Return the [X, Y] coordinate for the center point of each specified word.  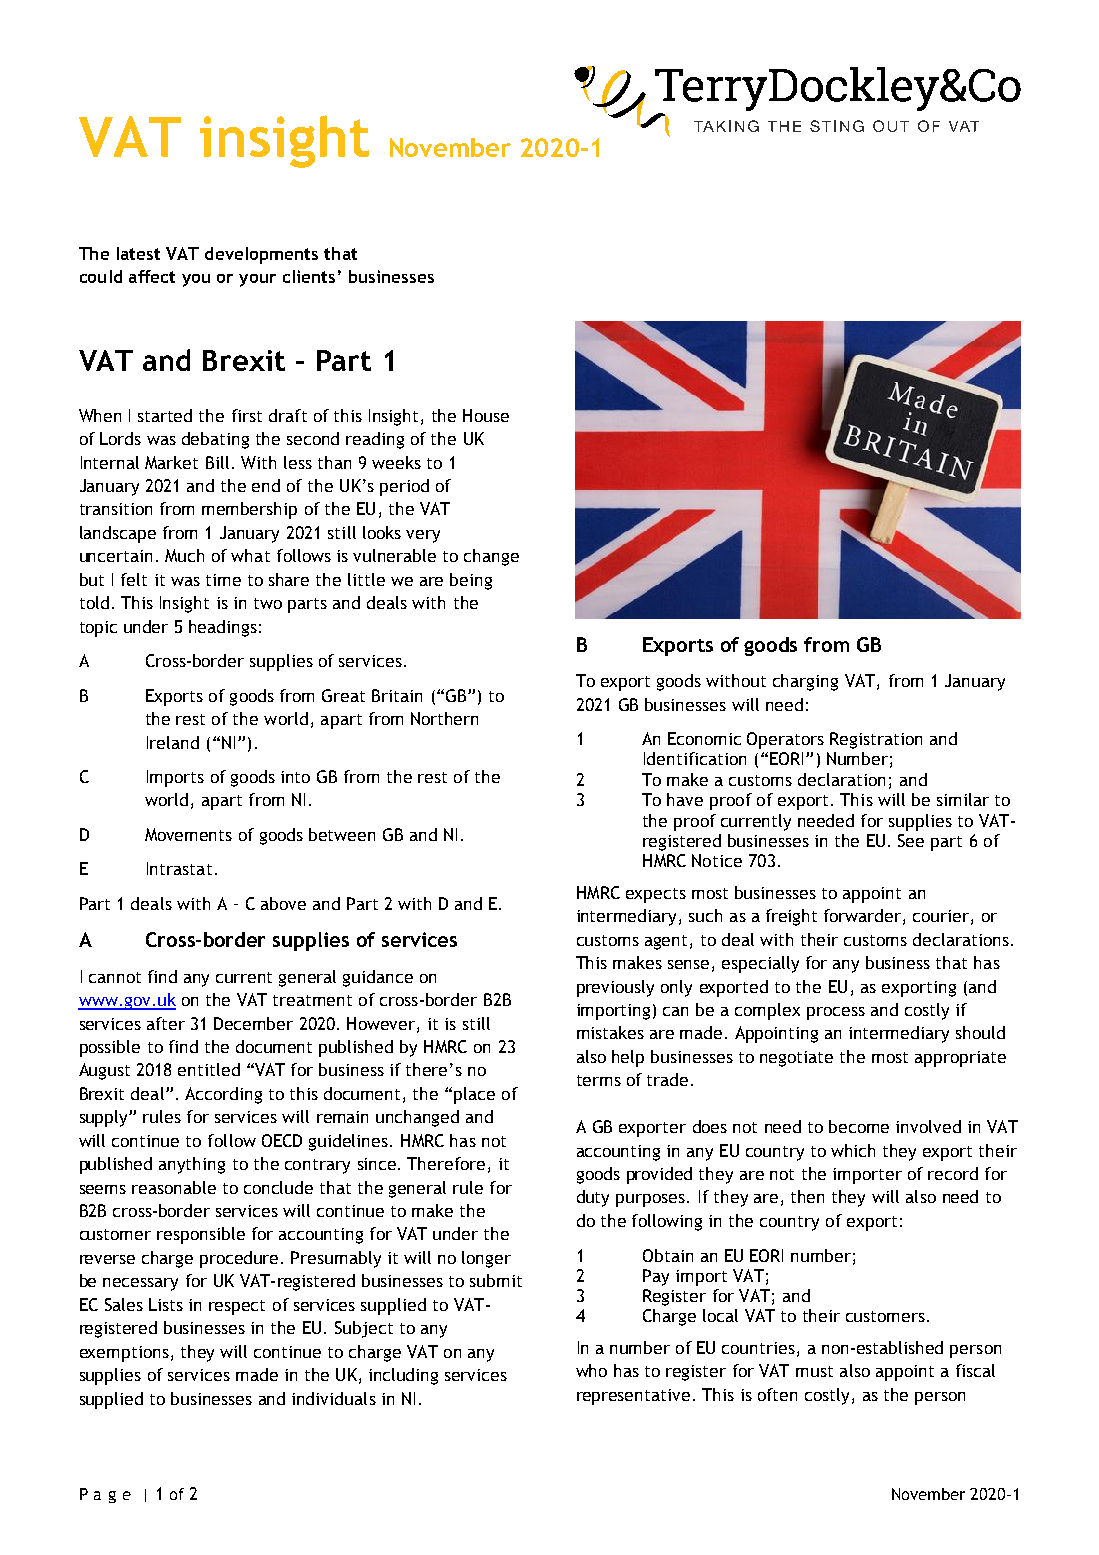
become [859, 1126]
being [471, 581]
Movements [188, 834]
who [591, 1370]
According [223, 1095]
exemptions [124, 1354]
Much [184, 555]
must [814, 1371]
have [685, 799]
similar [963, 799]
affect [152, 276]
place [474, 1095]
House [486, 415]
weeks [396, 462]
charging [805, 682]
